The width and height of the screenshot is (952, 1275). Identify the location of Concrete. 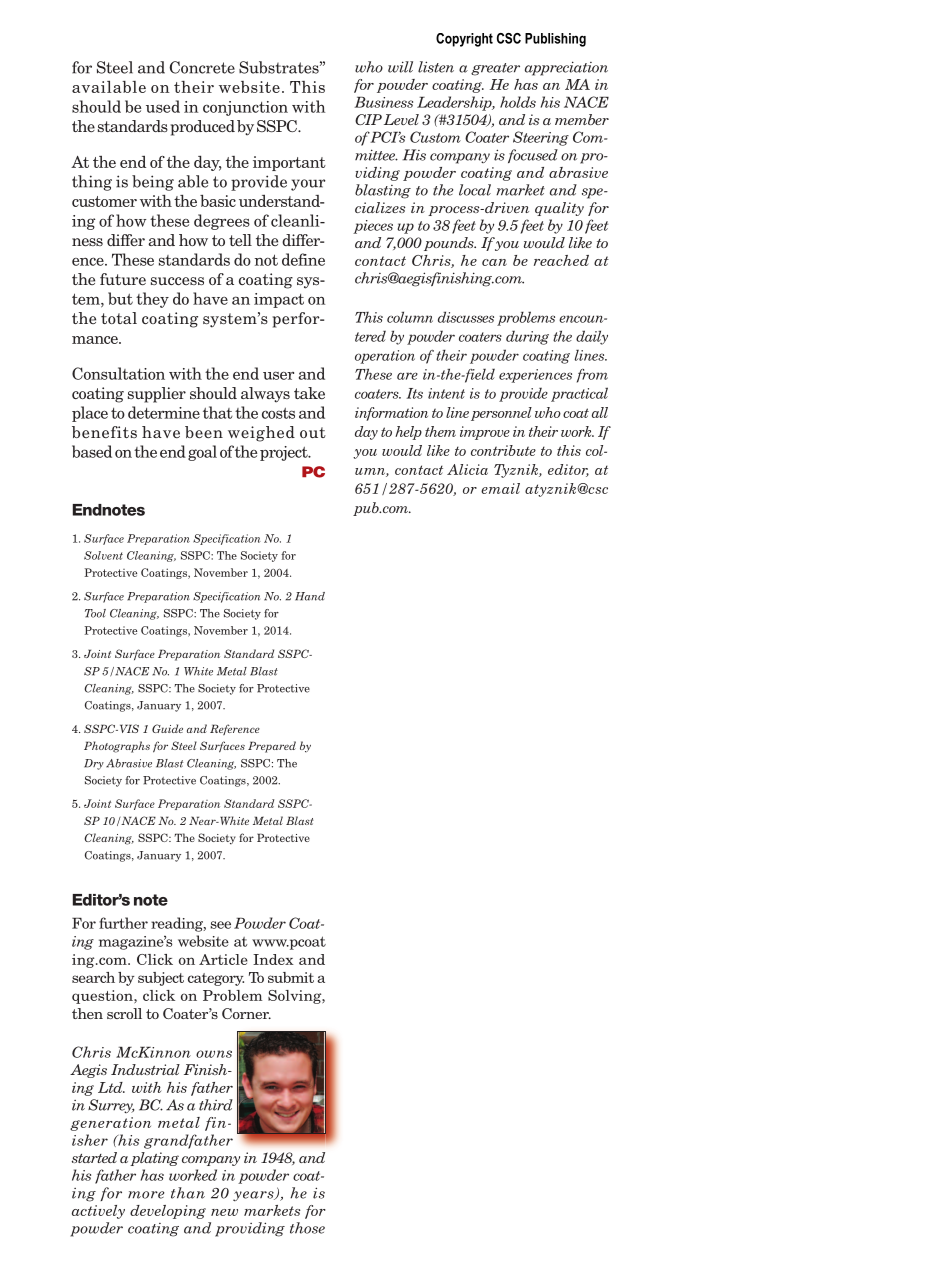
(202, 67).
